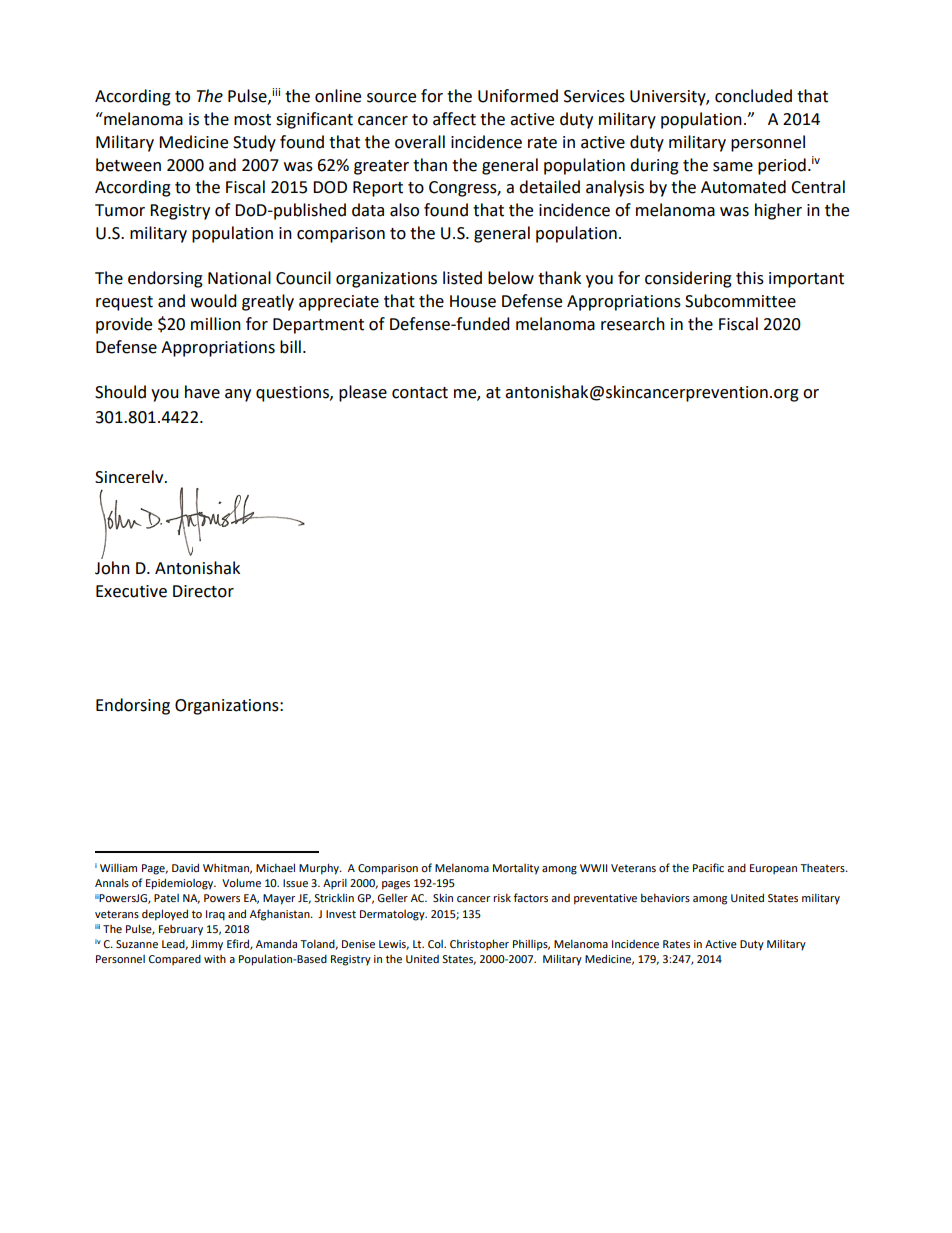 This page has width=952, height=1233. Describe the element at coordinates (420, 393) in the page. I see `contact` at that location.
